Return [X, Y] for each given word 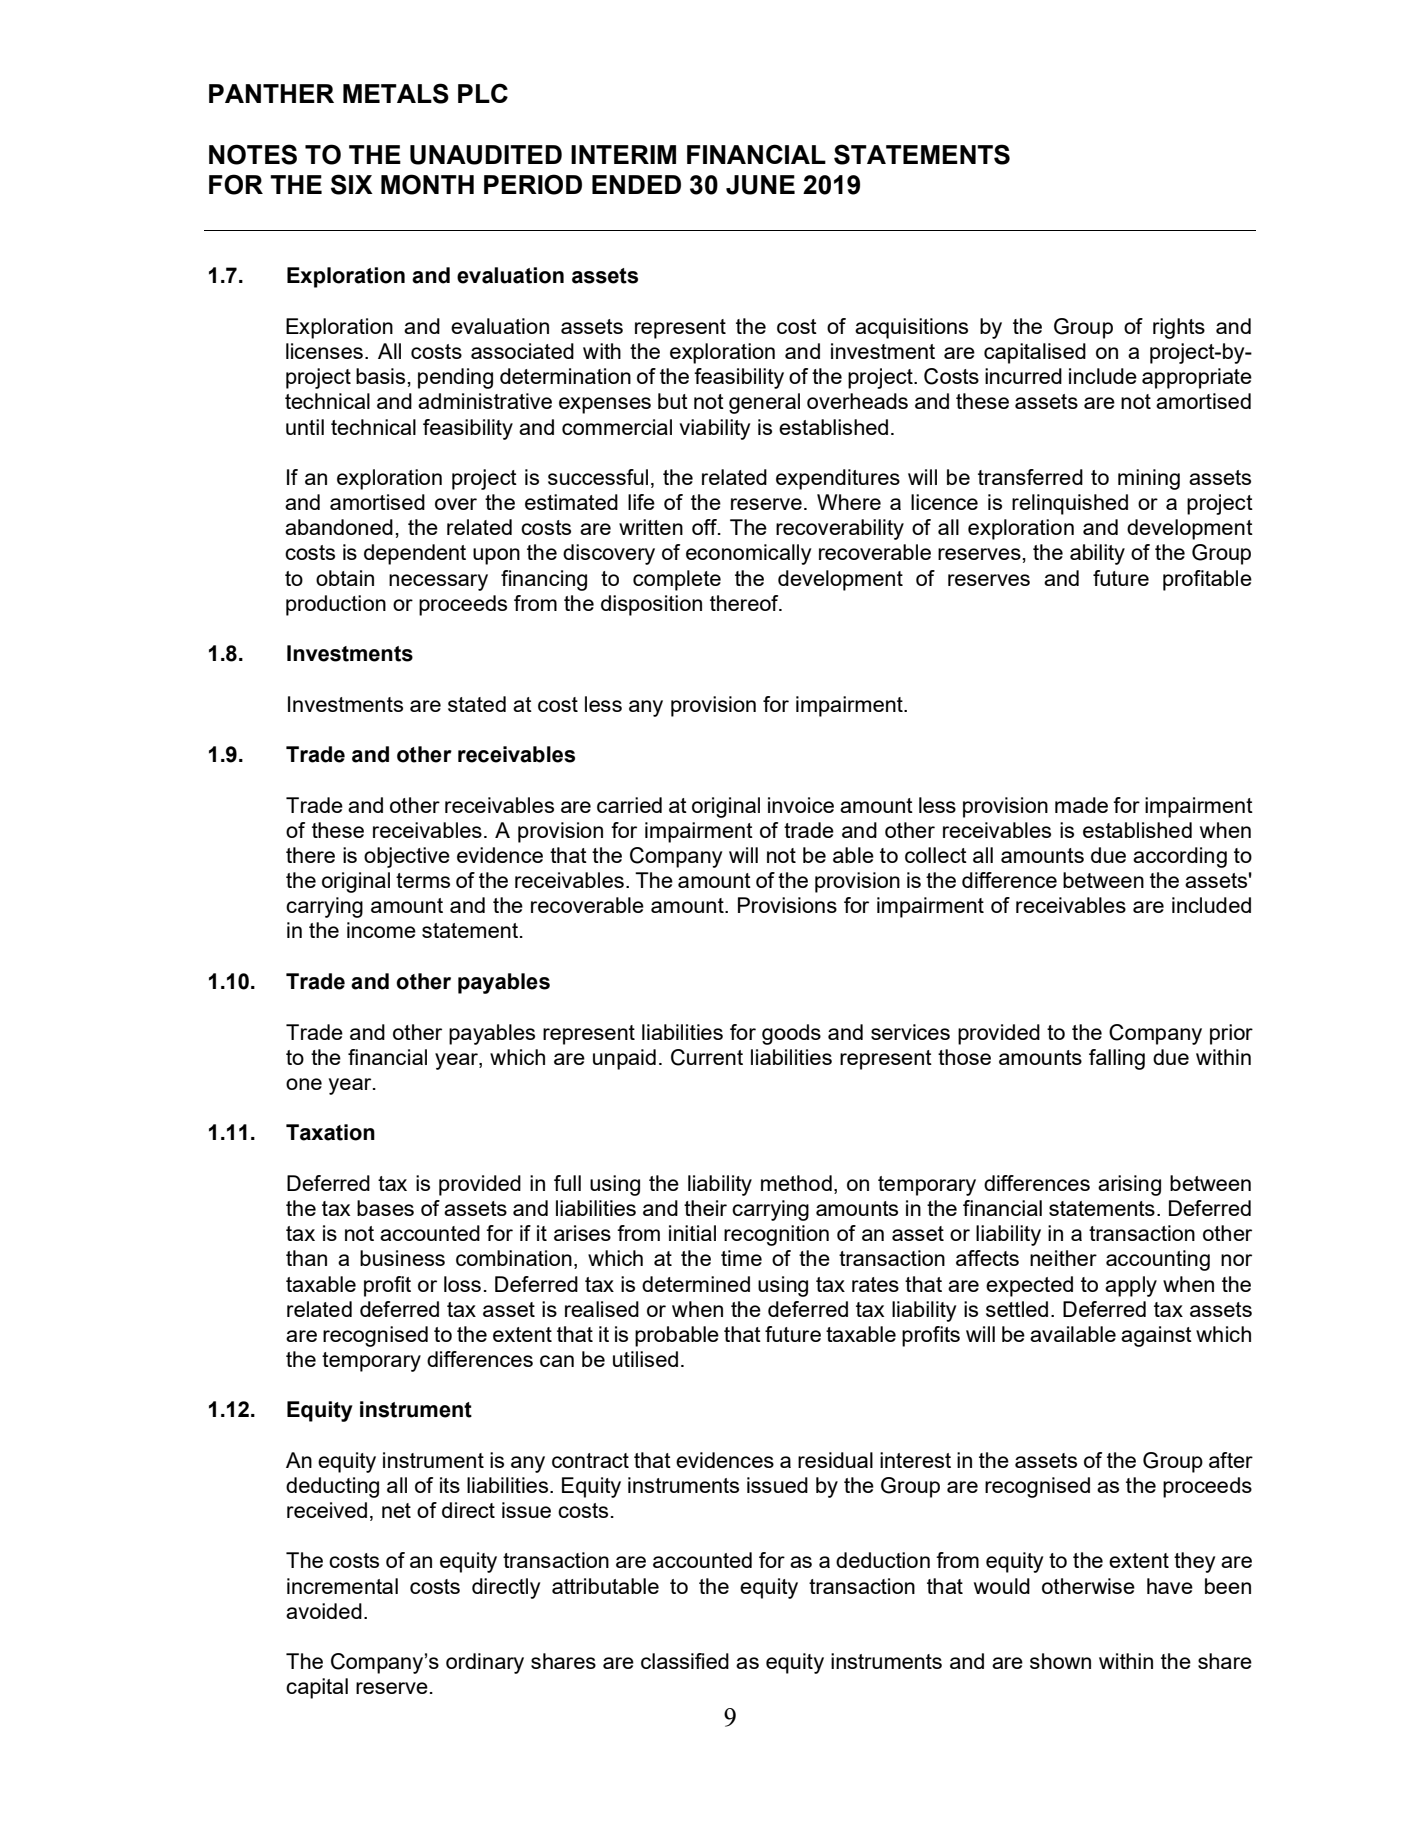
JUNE [760, 185]
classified [685, 1661]
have [1170, 1586]
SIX [352, 184]
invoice [801, 805]
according [1180, 857]
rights [1179, 328]
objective [407, 857]
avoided [324, 1611]
